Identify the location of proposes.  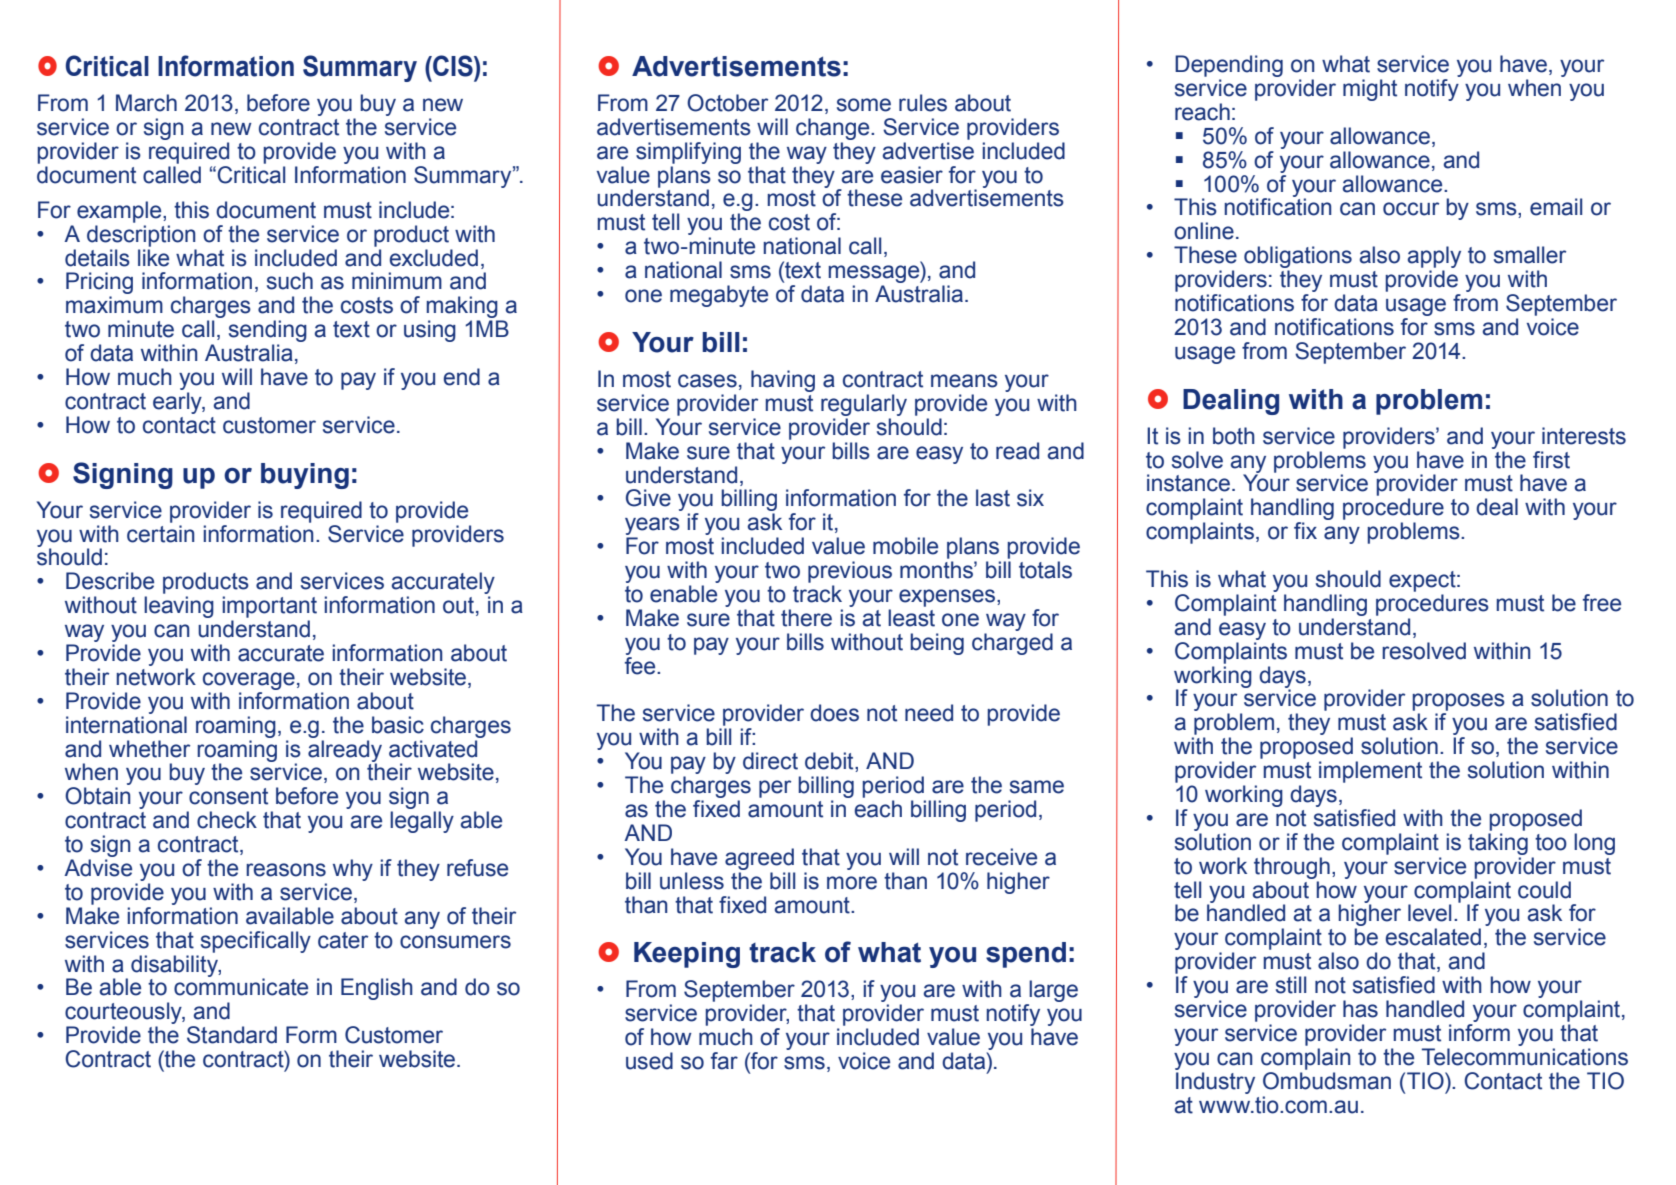
(1458, 702).
